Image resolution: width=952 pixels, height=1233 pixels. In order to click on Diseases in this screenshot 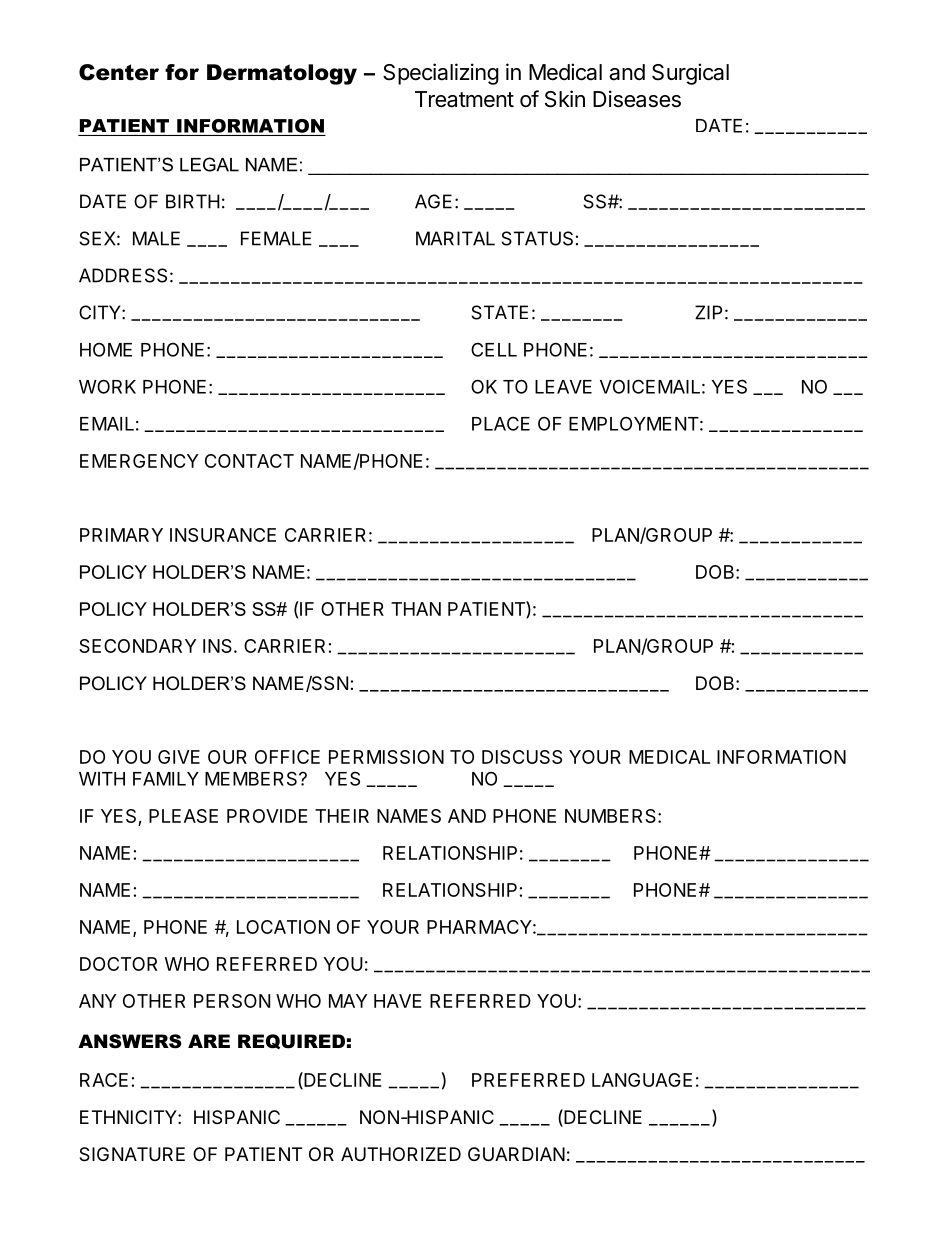, I will do `click(637, 99)`.
